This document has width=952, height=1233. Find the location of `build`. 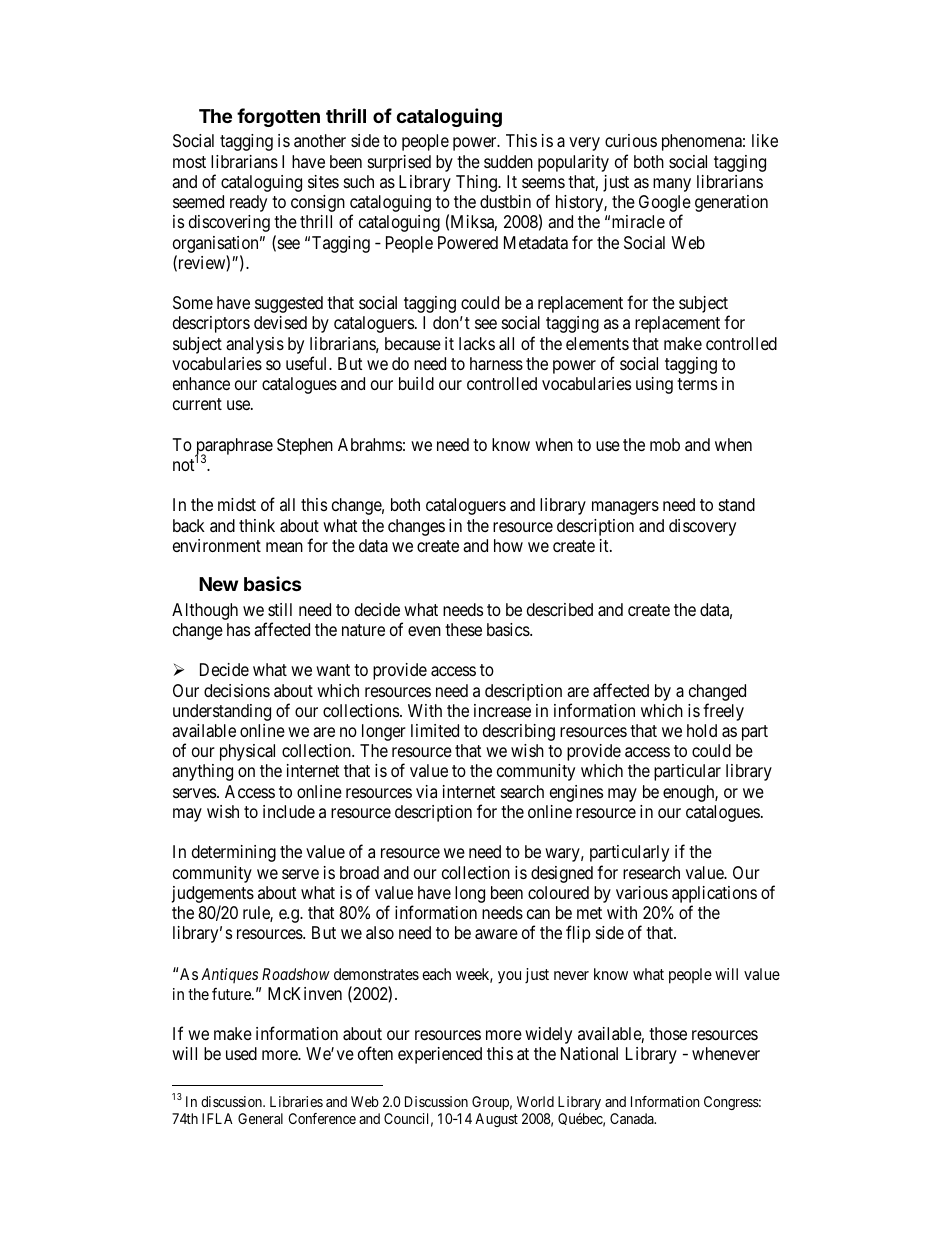

build is located at coordinates (416, 383).
